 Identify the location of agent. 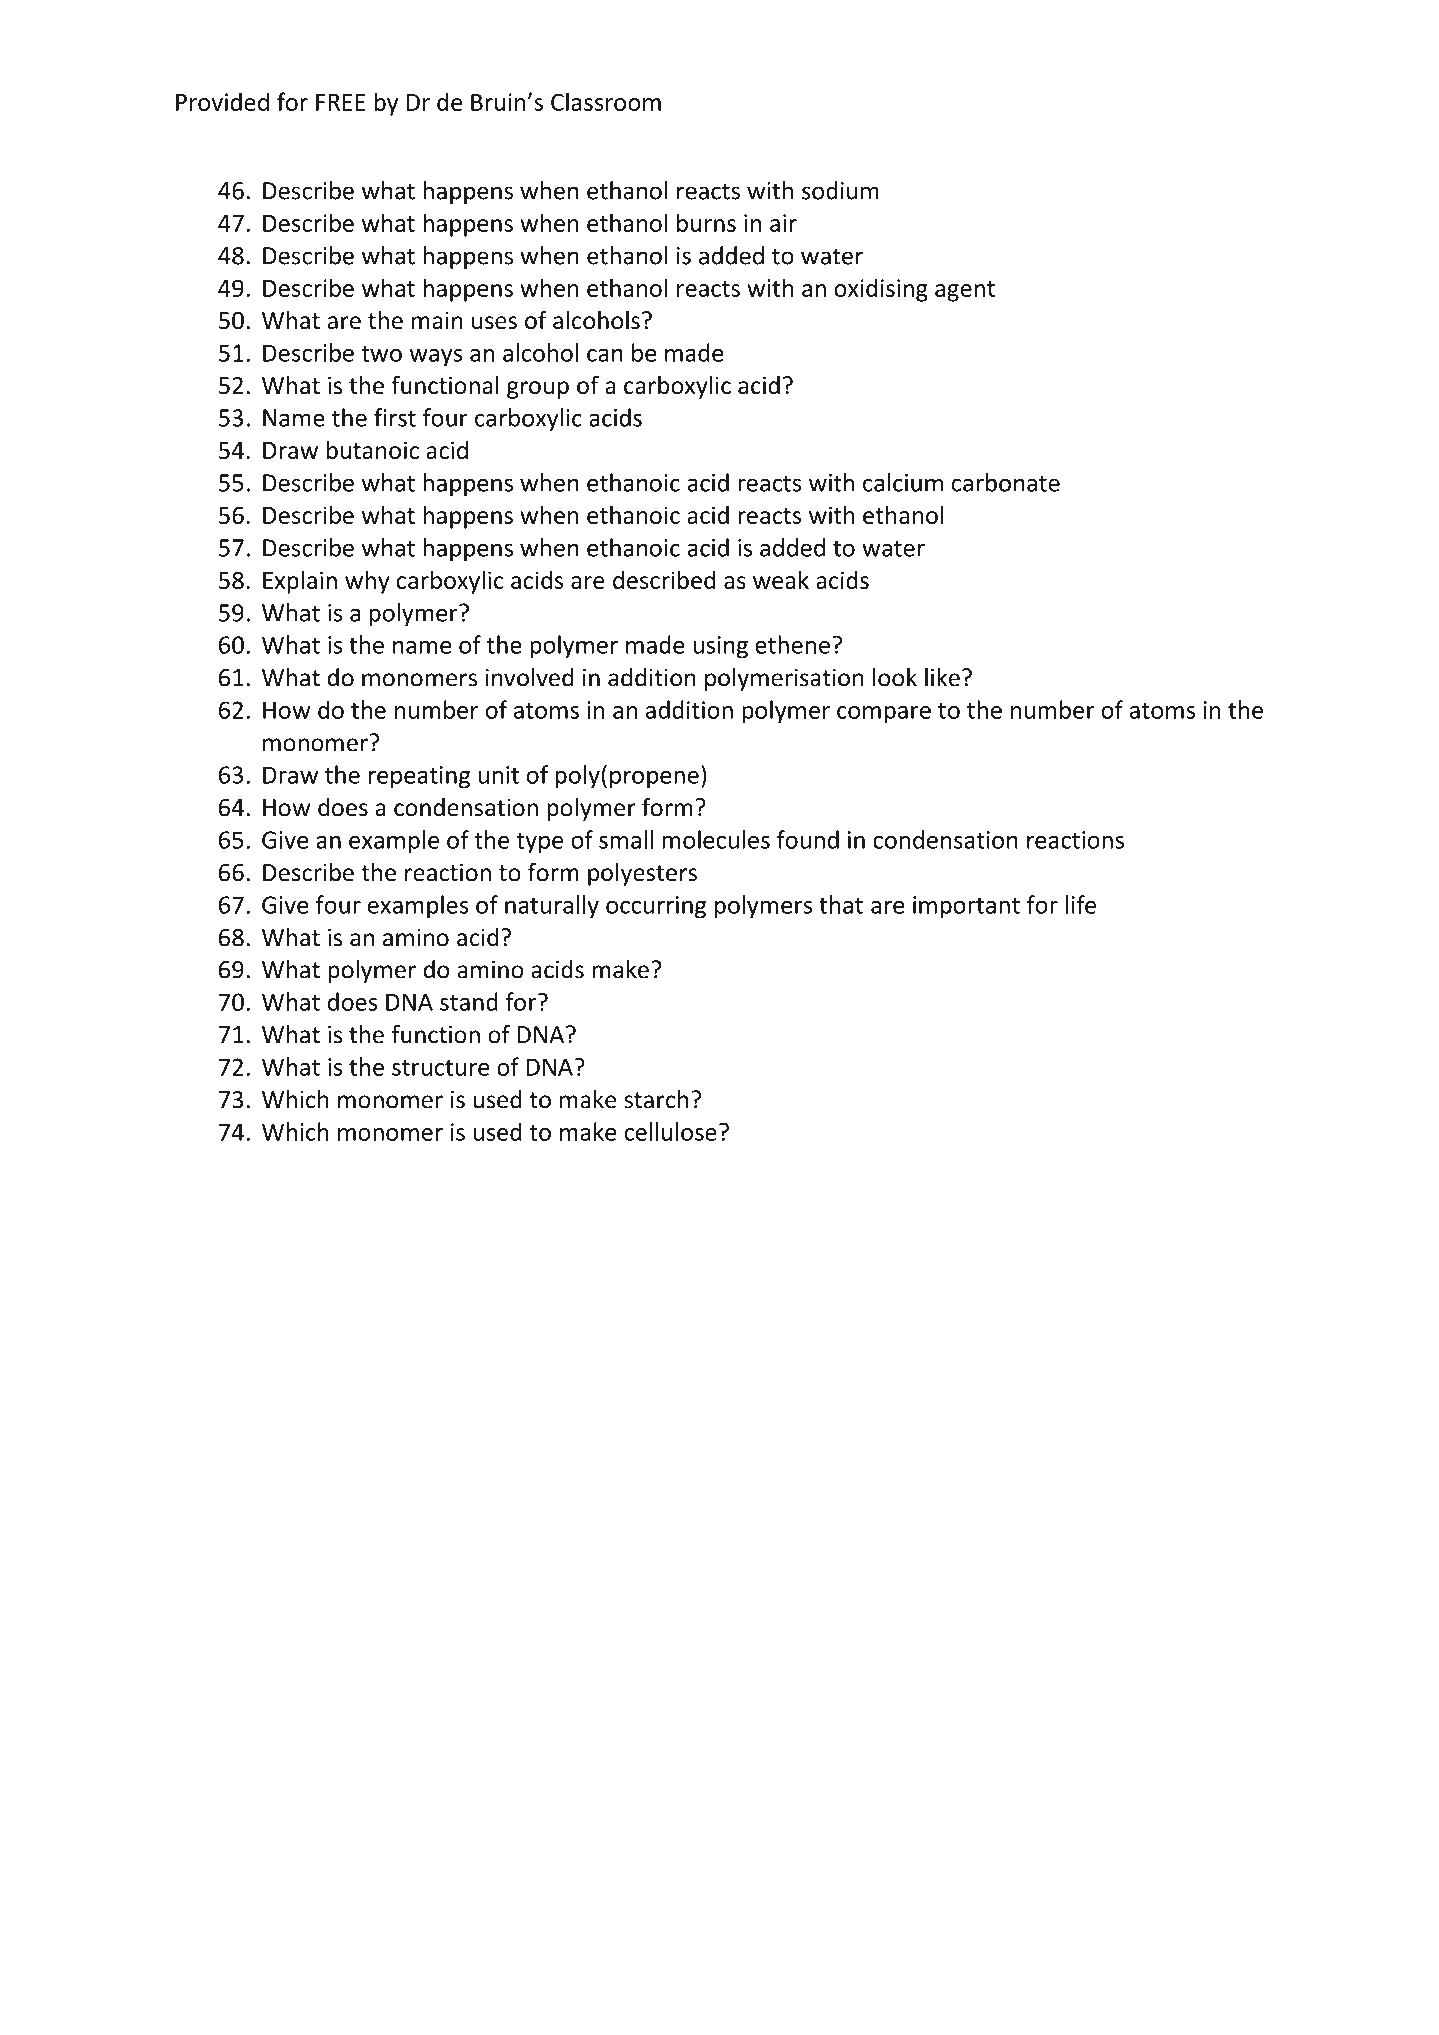
(965, 291).
